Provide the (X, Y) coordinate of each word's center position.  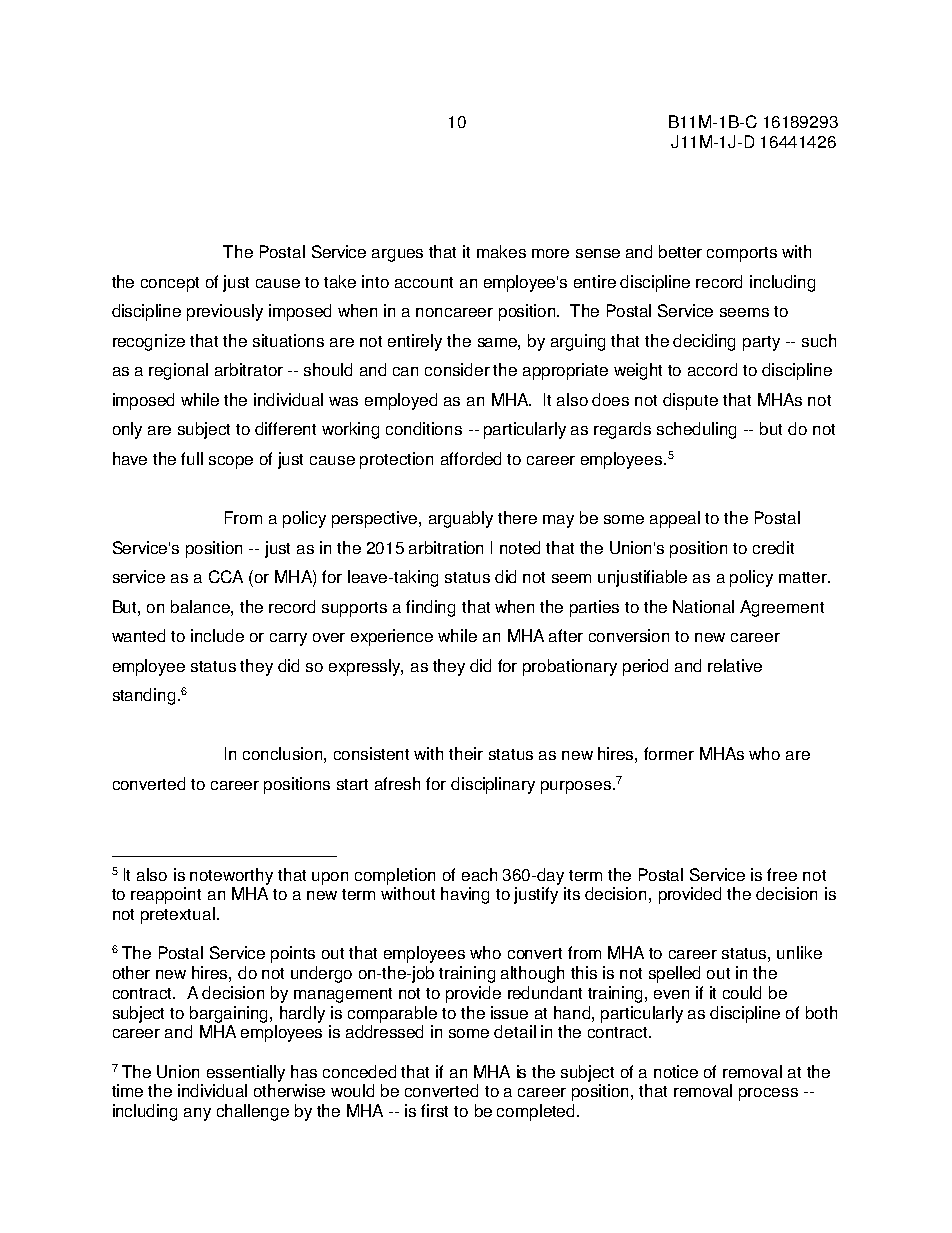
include (217, 635)
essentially (246, 1073)
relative (735, 665)
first (434, 1110)
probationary (570, 667)
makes (501, 251)
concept (170, 284)
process (768, 1094)
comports (742, 254)
